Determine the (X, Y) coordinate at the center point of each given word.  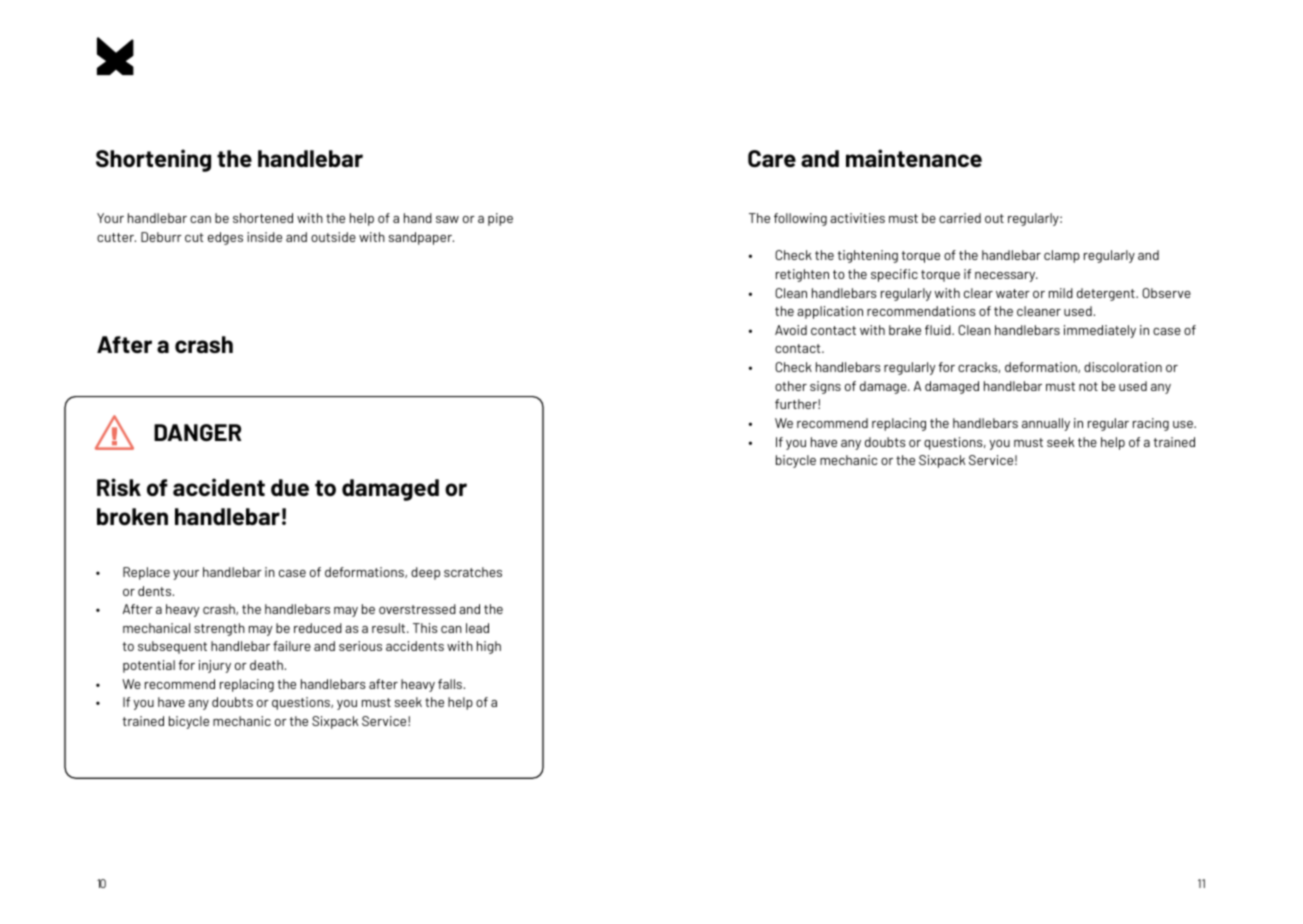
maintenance (914, 158)
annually (1046, 424)
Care (772, 158)
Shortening (153, 160)
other (791, 386)
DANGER (197, 432)
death (267, 665)
